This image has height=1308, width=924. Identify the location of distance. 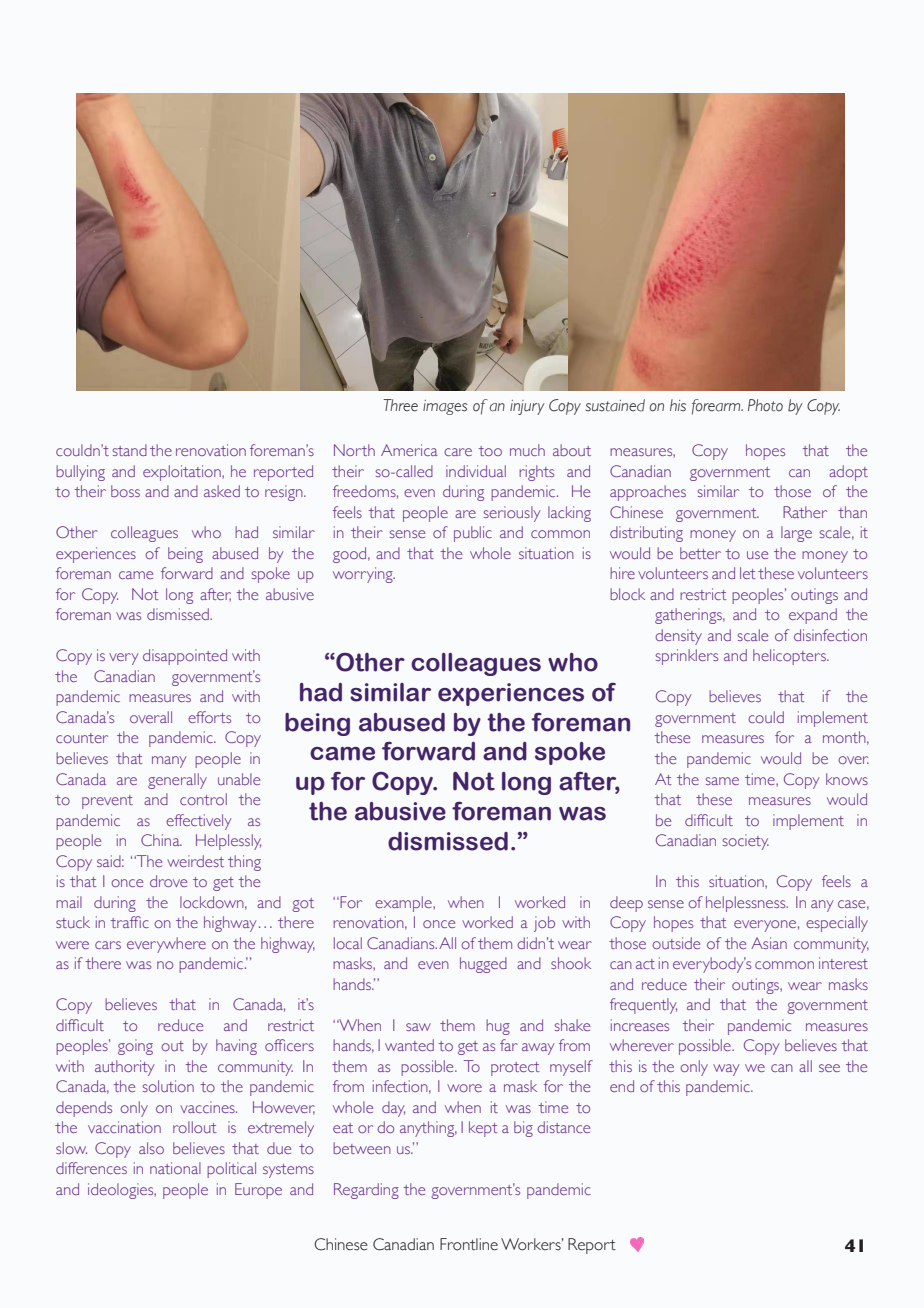
(563, 1127).
